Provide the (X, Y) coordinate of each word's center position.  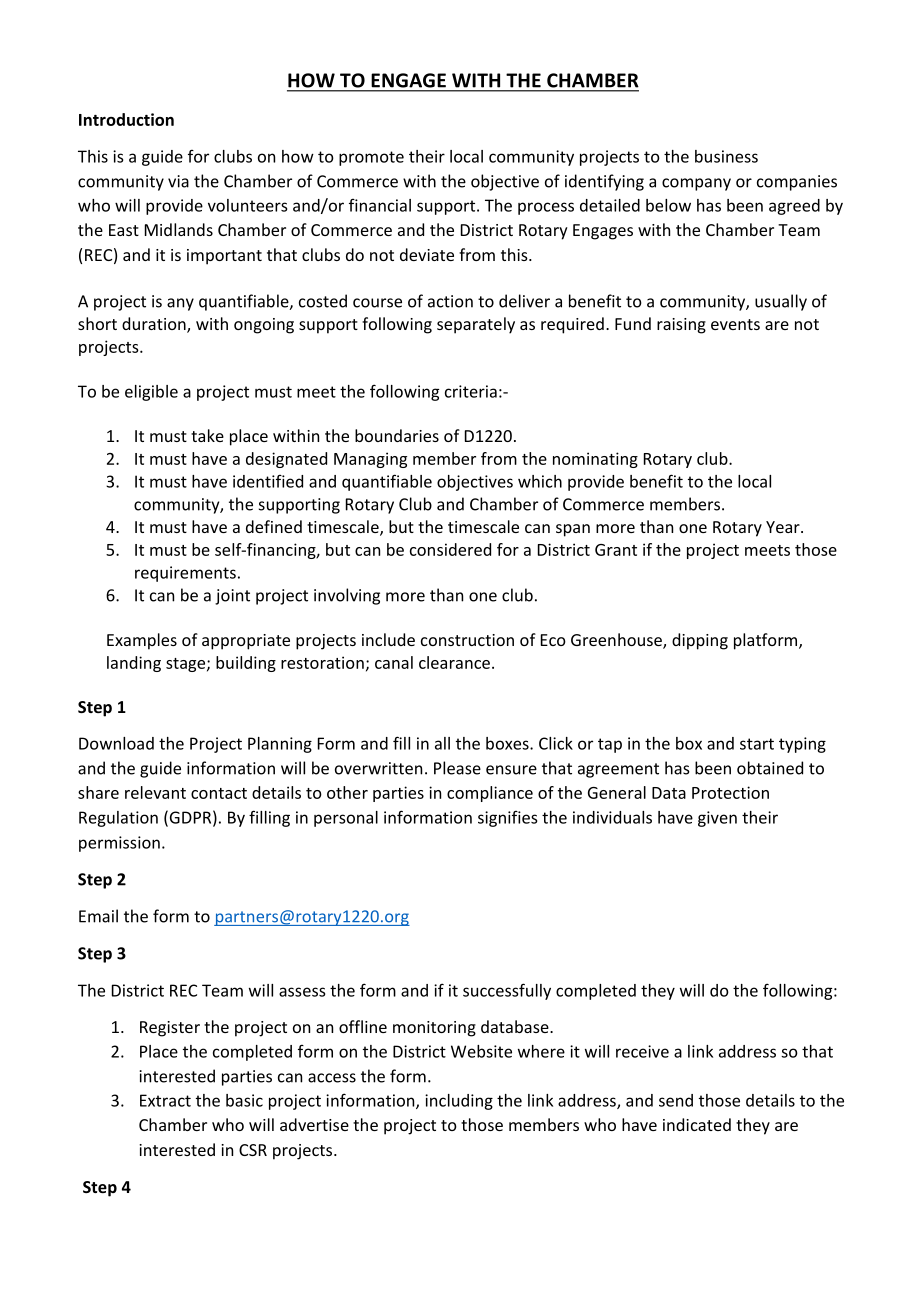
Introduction (126, 119)
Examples (142, 641)
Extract (165, 1100)
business (726, 156)
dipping (700, 641)
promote (371, 158)
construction (467, 640)
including (459, 1102)
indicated (697, 1124)
